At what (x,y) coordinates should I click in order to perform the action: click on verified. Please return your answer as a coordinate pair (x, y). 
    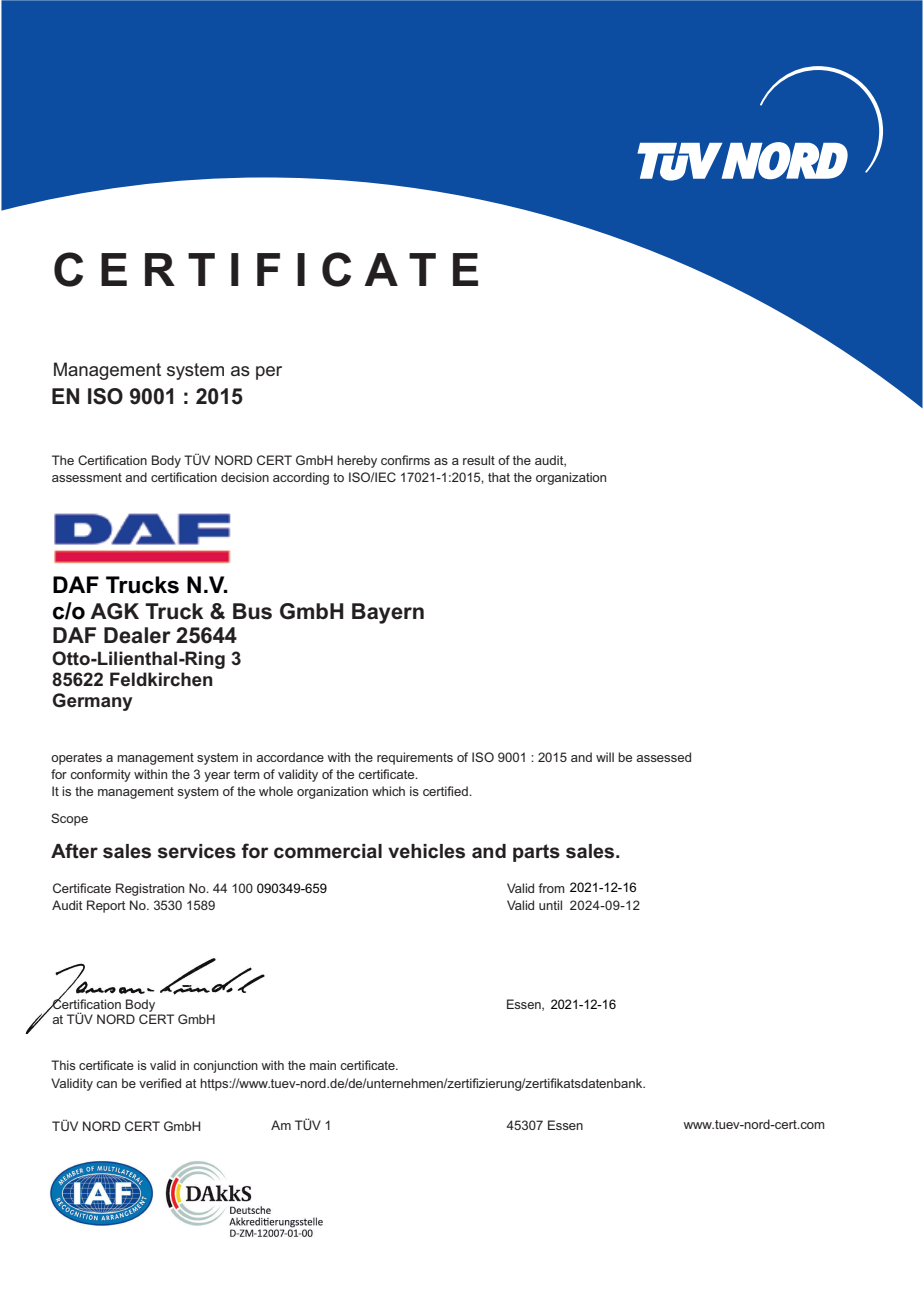
    Looking at the image, I should click on (160, 1083).
